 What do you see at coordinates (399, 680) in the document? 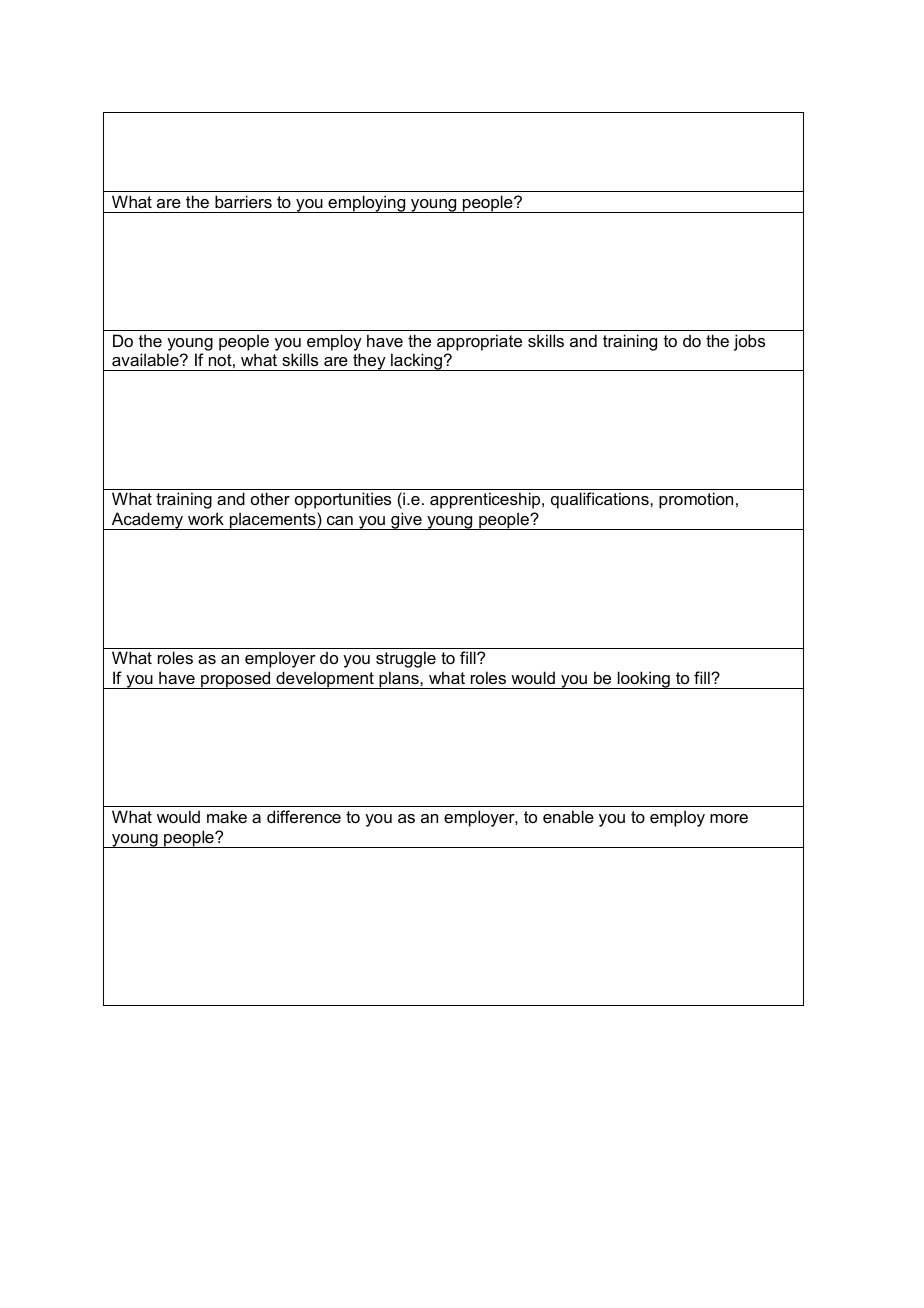
I see `plans` at bounding box center [399, 680].
